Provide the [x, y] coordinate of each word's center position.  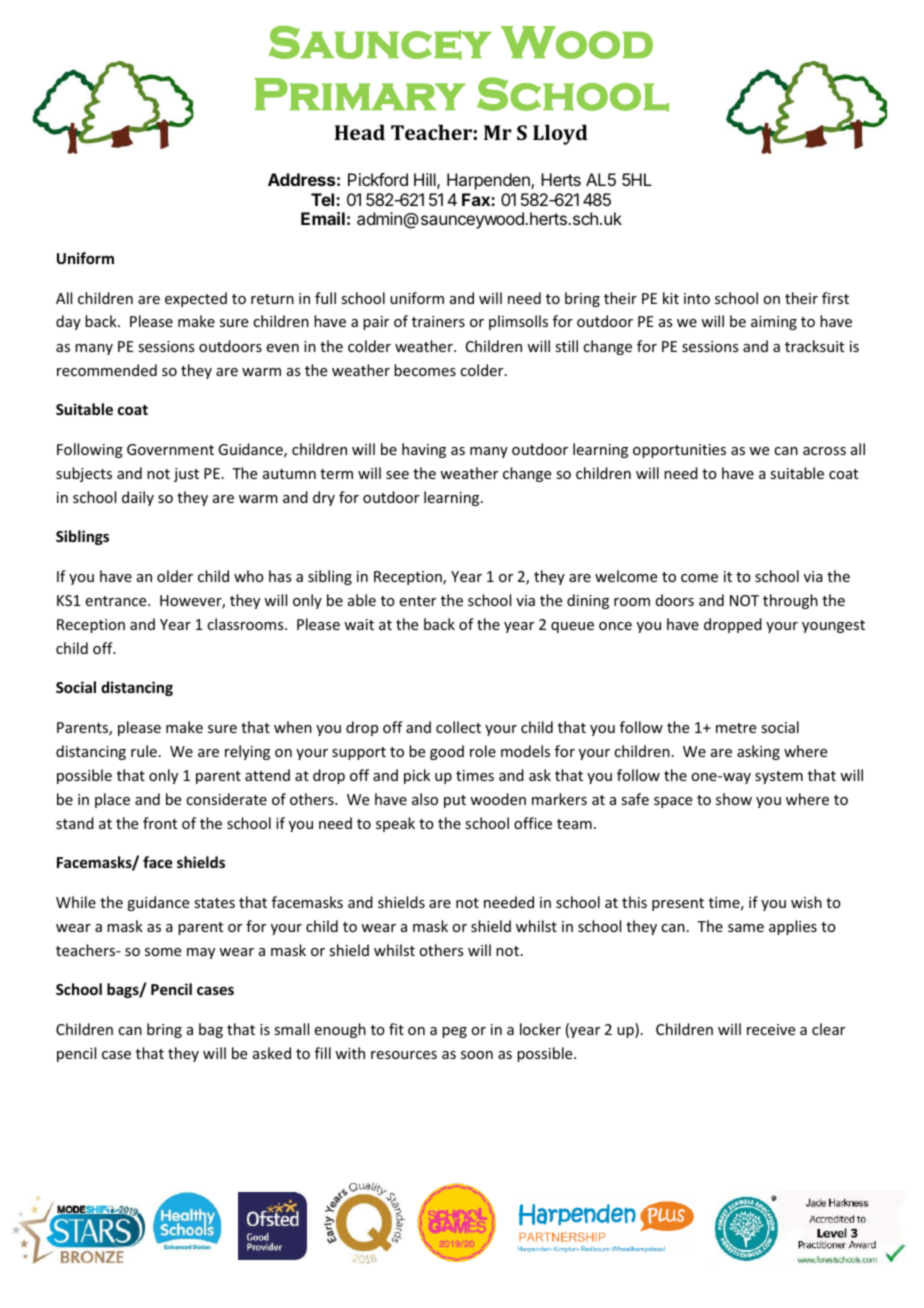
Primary [360, 94]
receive [771, 1029]
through [790, 601]
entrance [117, 601]
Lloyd [560, 134]
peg [454, 1032]
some [163, 952]
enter [418, 601]
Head [360, 132]
